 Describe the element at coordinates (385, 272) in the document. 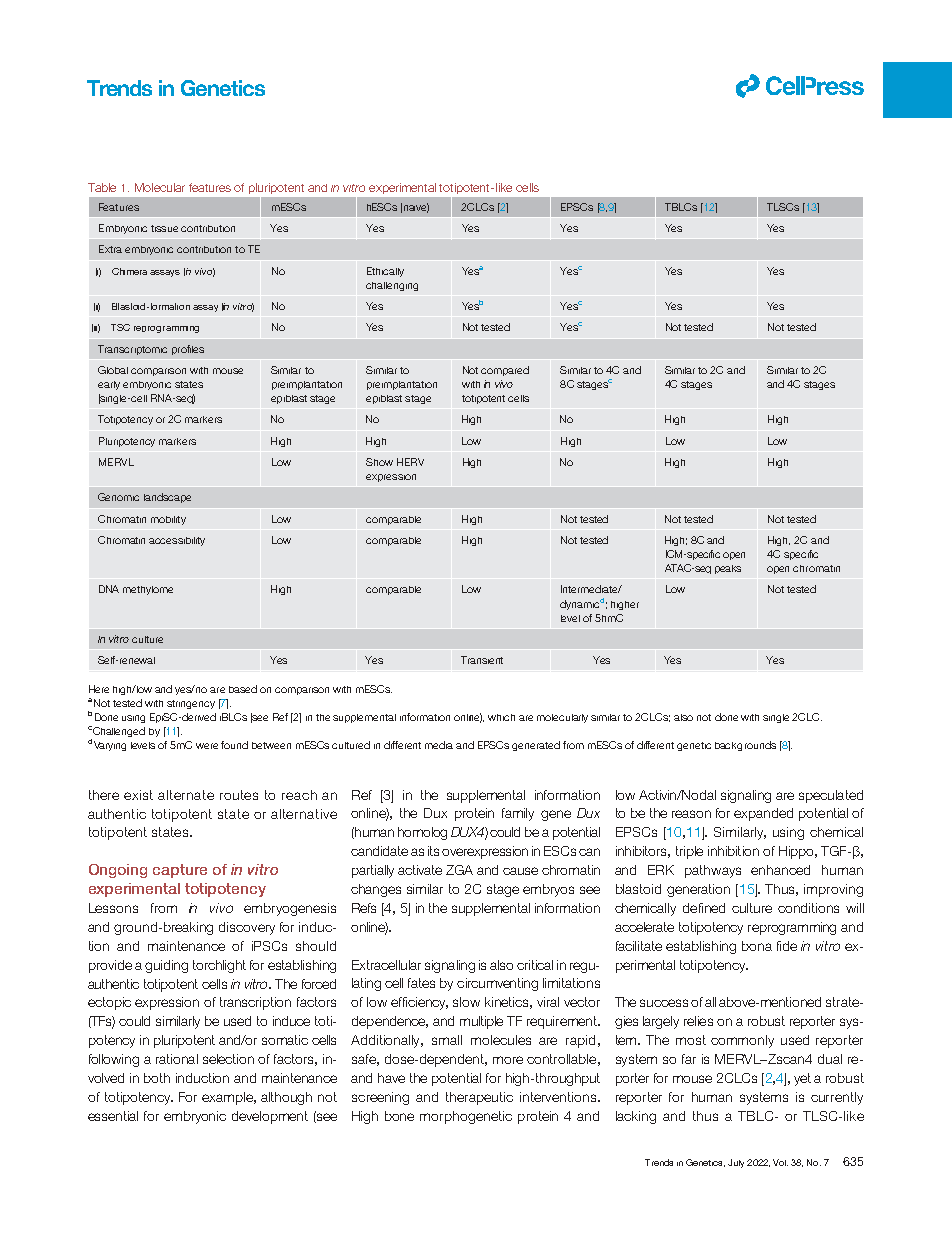

I see `Ethically` at that location.
